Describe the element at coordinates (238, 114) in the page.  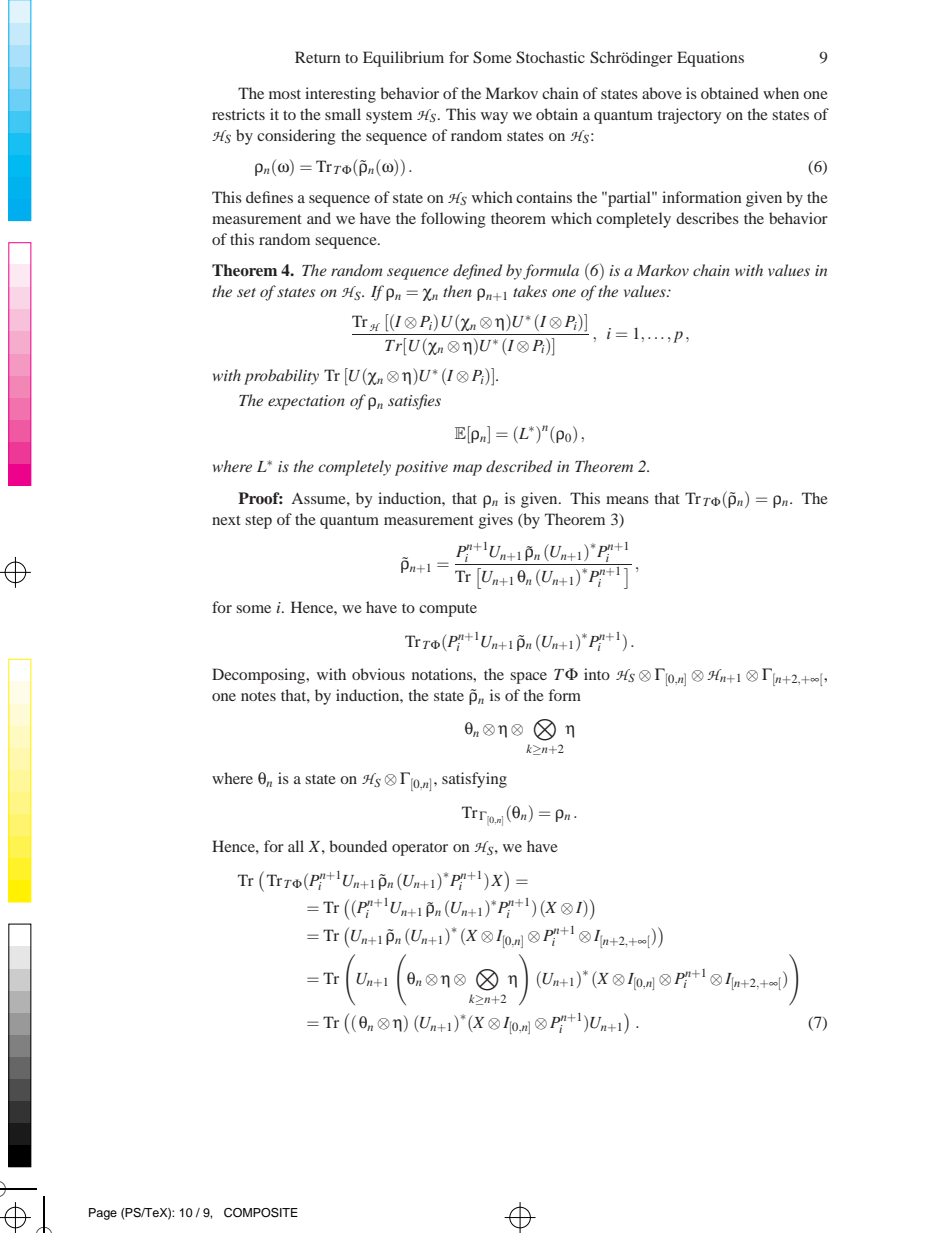
I see `restricts` at that location.
